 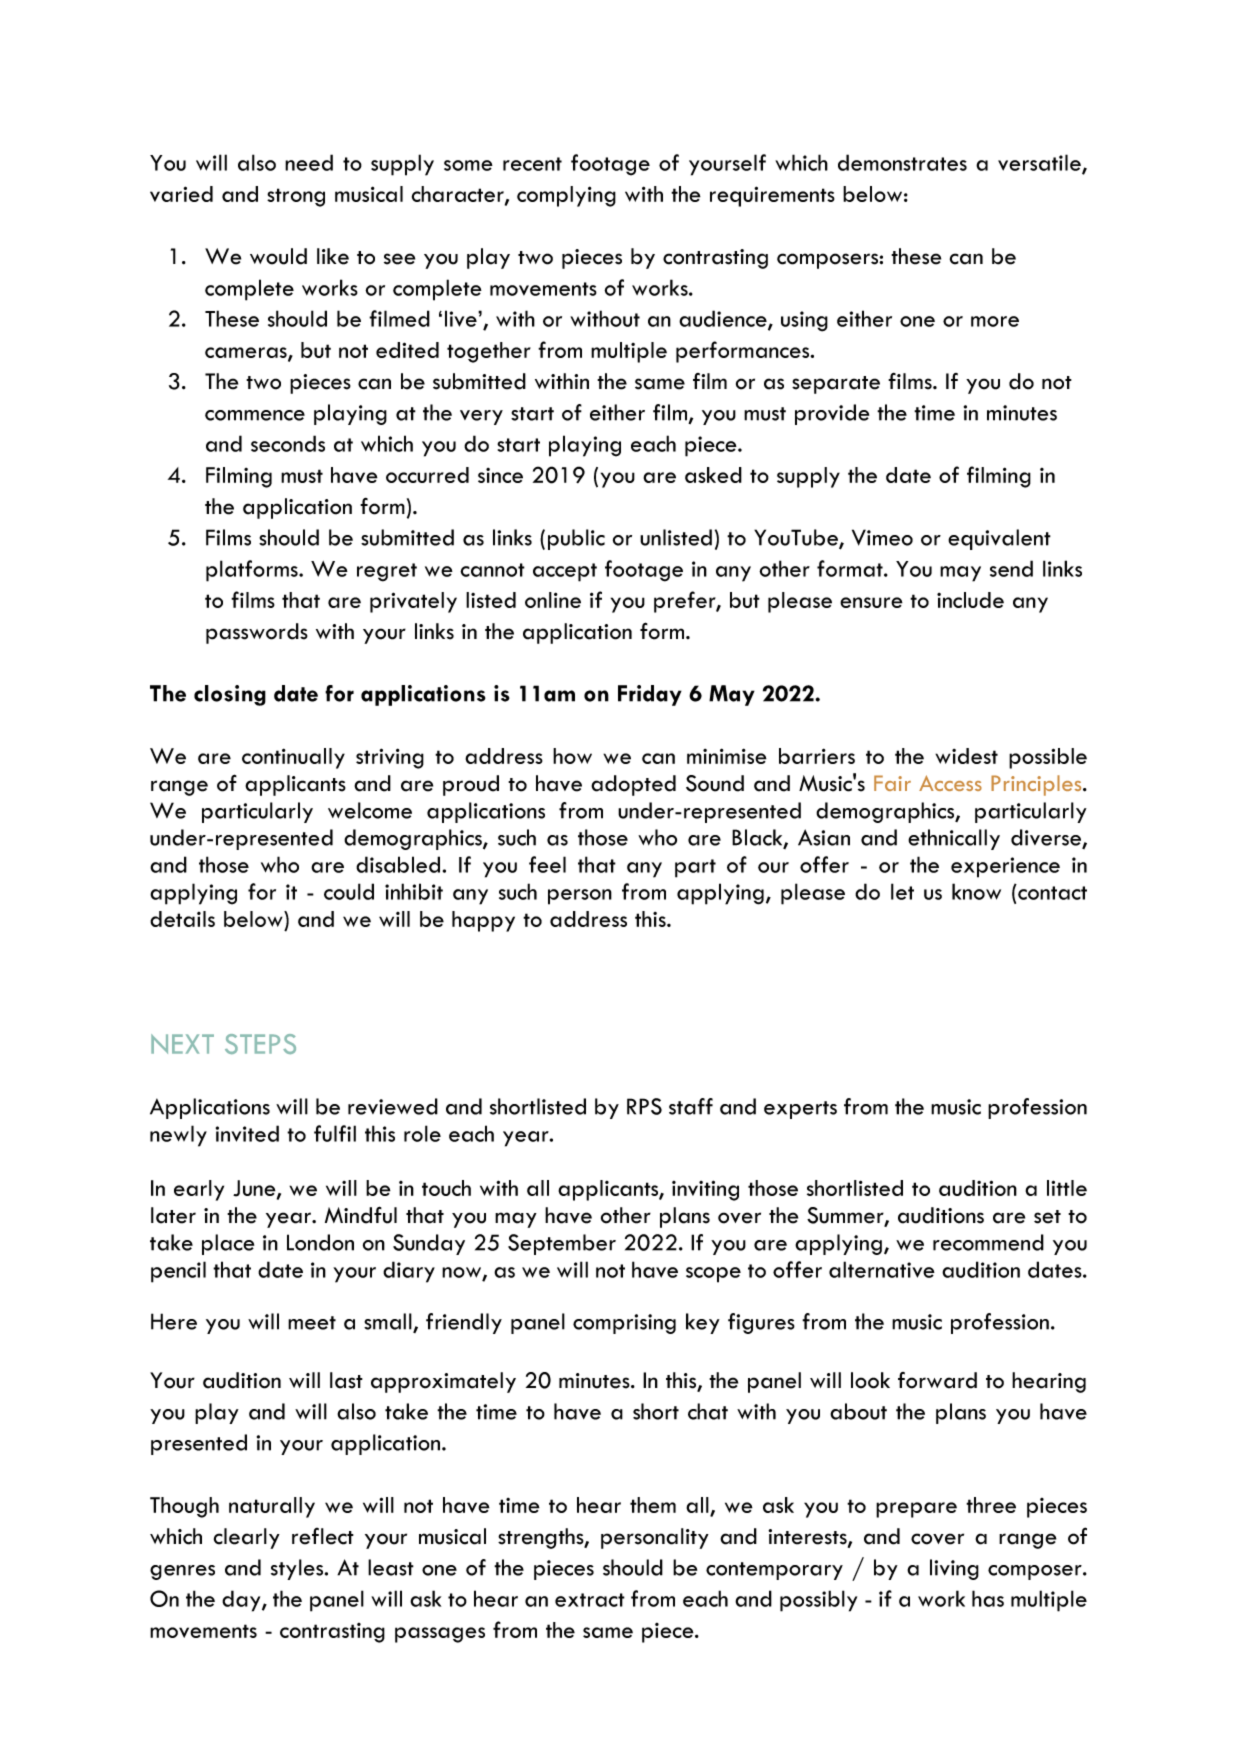 What do you see at coordinates (633, 785) in the screenshot?
I see `adopted` at bounding box center [633, 785].
